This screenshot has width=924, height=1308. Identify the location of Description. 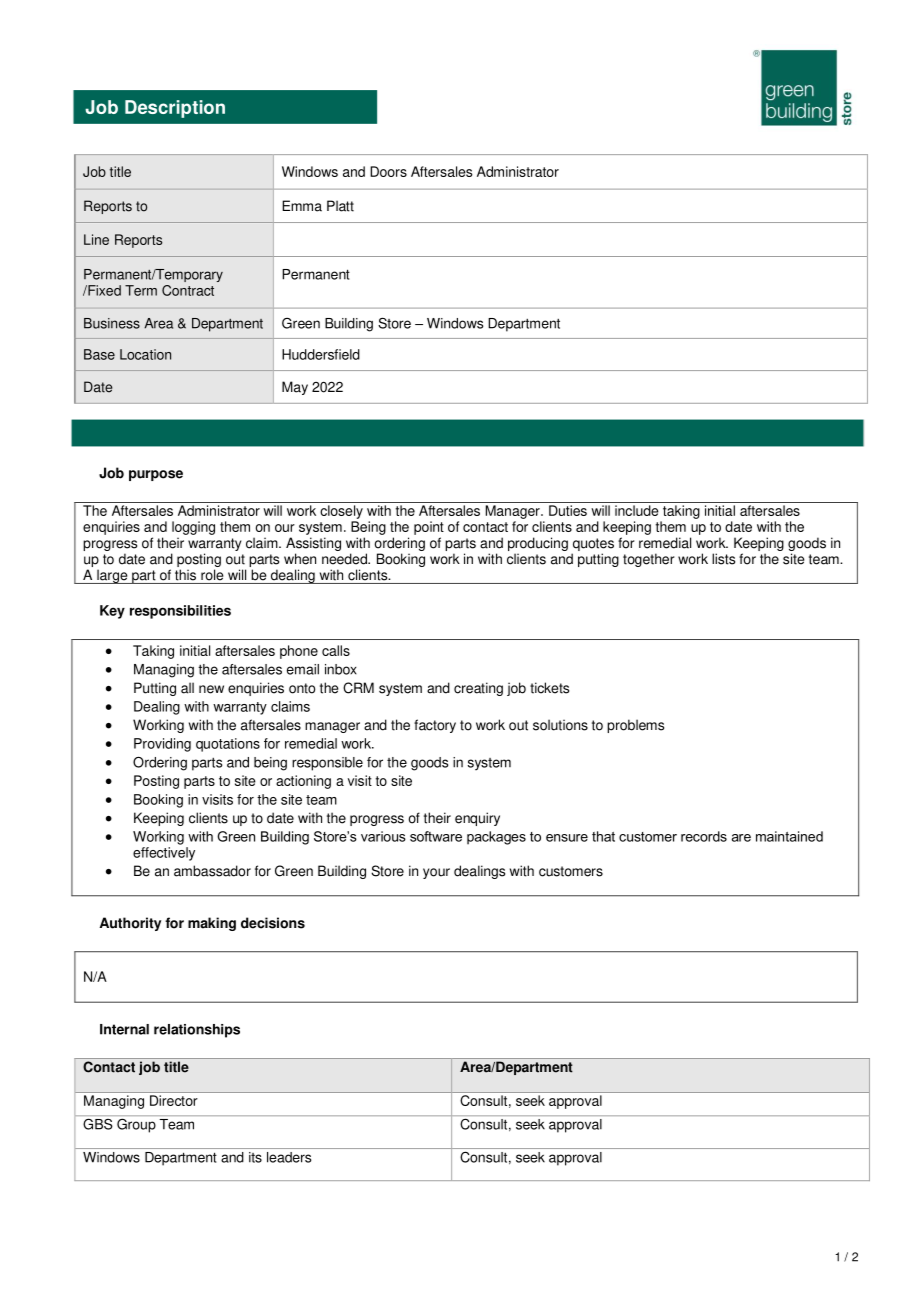
(175, 109).
